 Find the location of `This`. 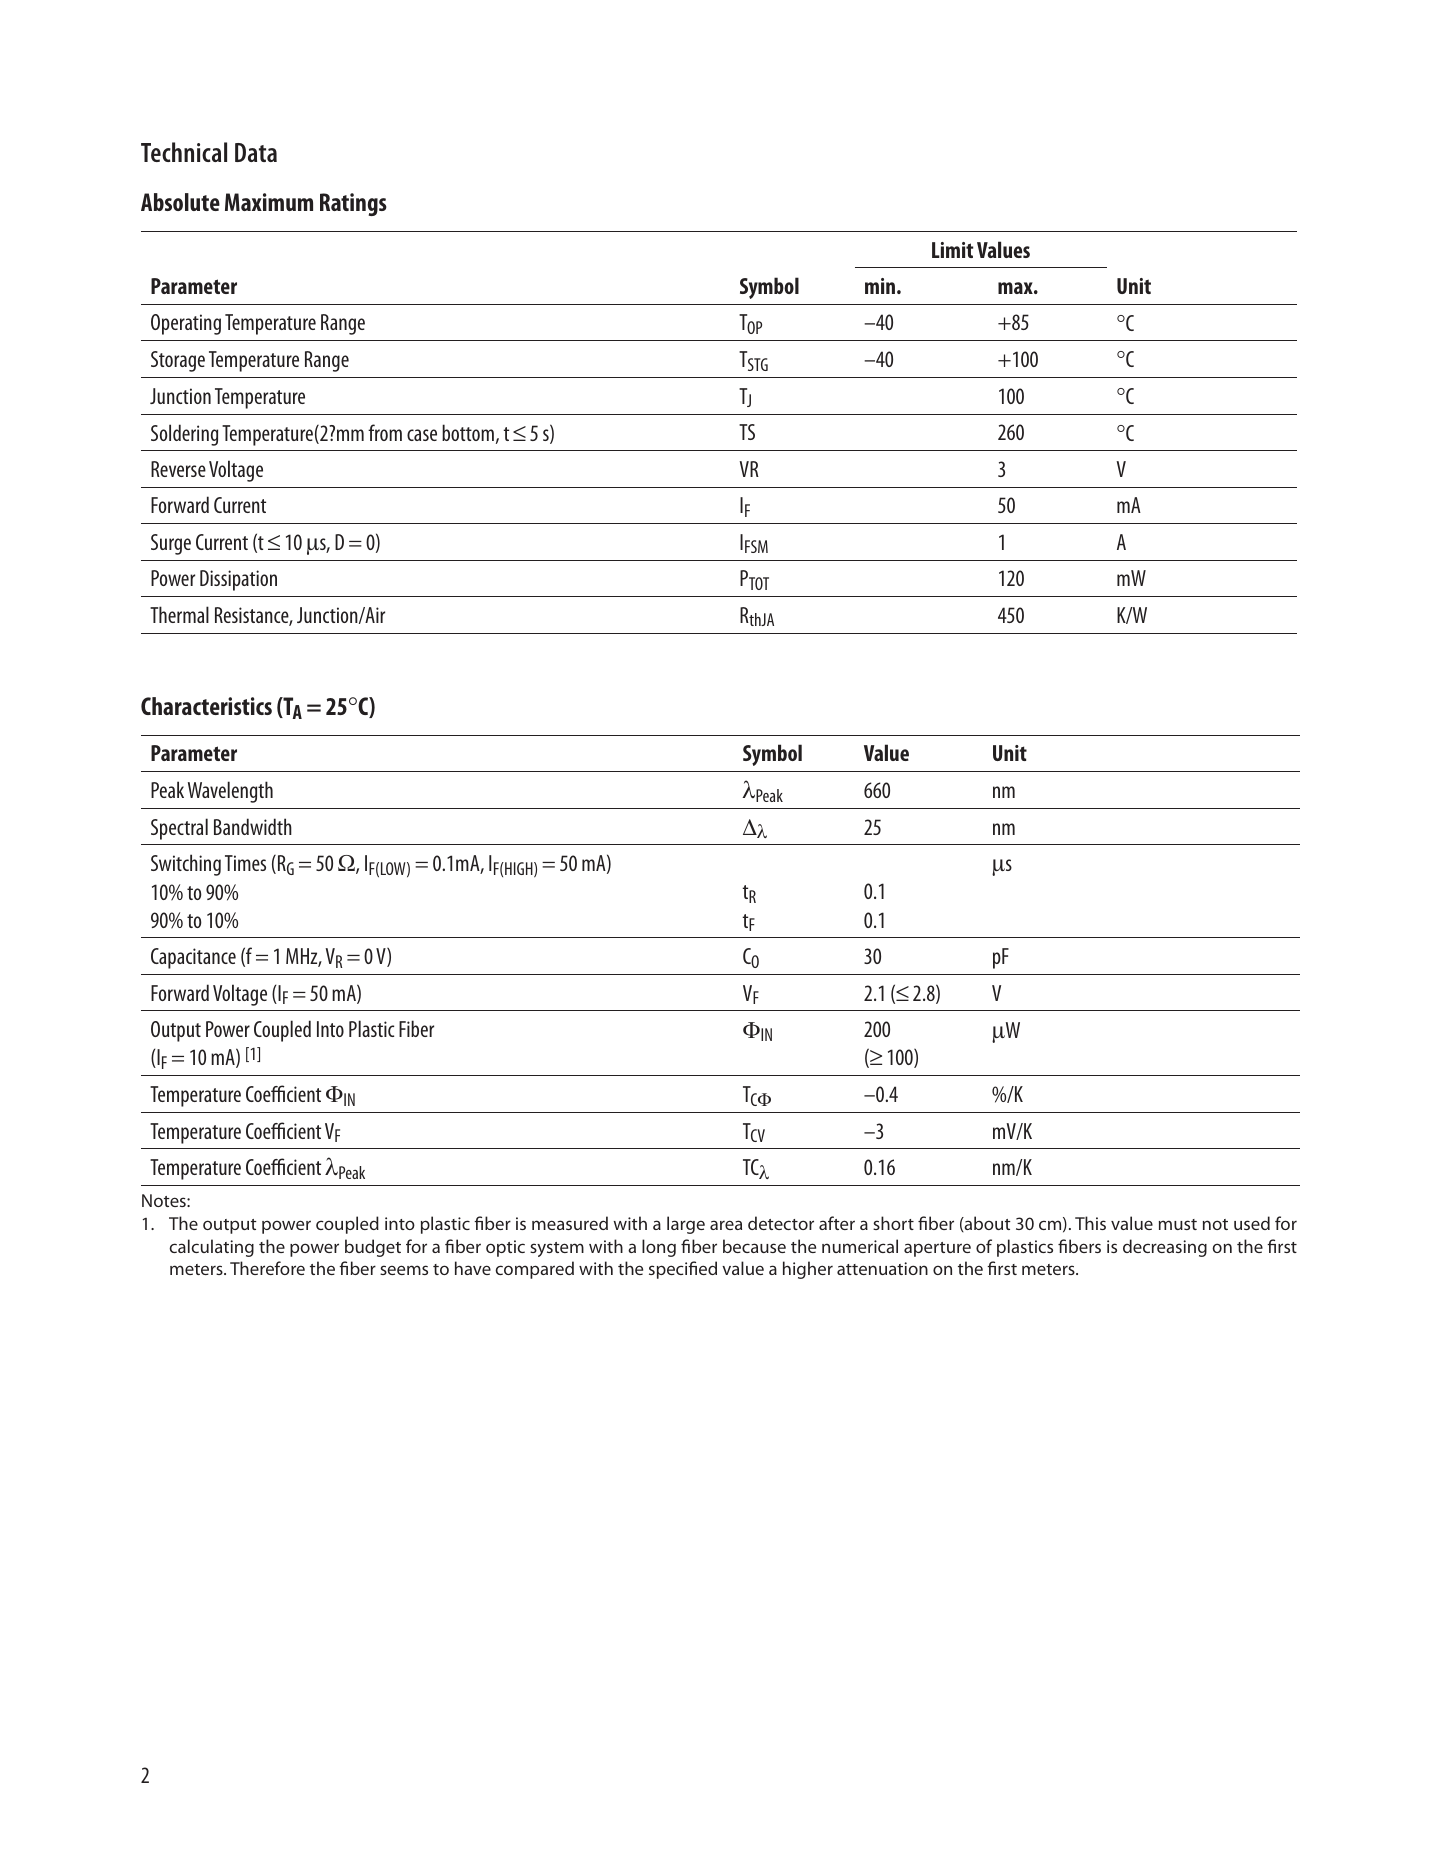

This is located at coordinates (1090, 1223).
